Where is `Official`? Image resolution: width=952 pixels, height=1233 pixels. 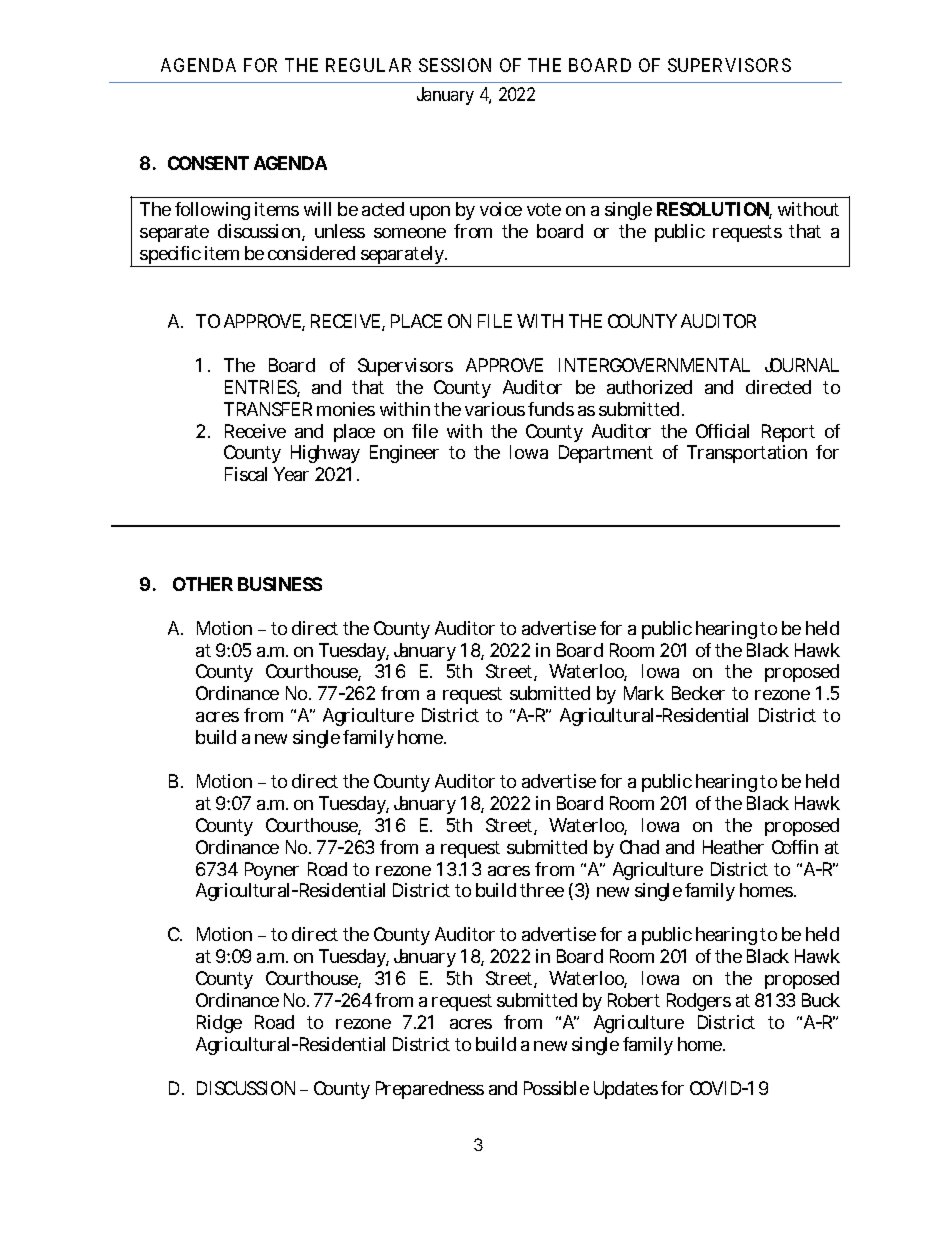
Official is located at coordinates (722, 431).
